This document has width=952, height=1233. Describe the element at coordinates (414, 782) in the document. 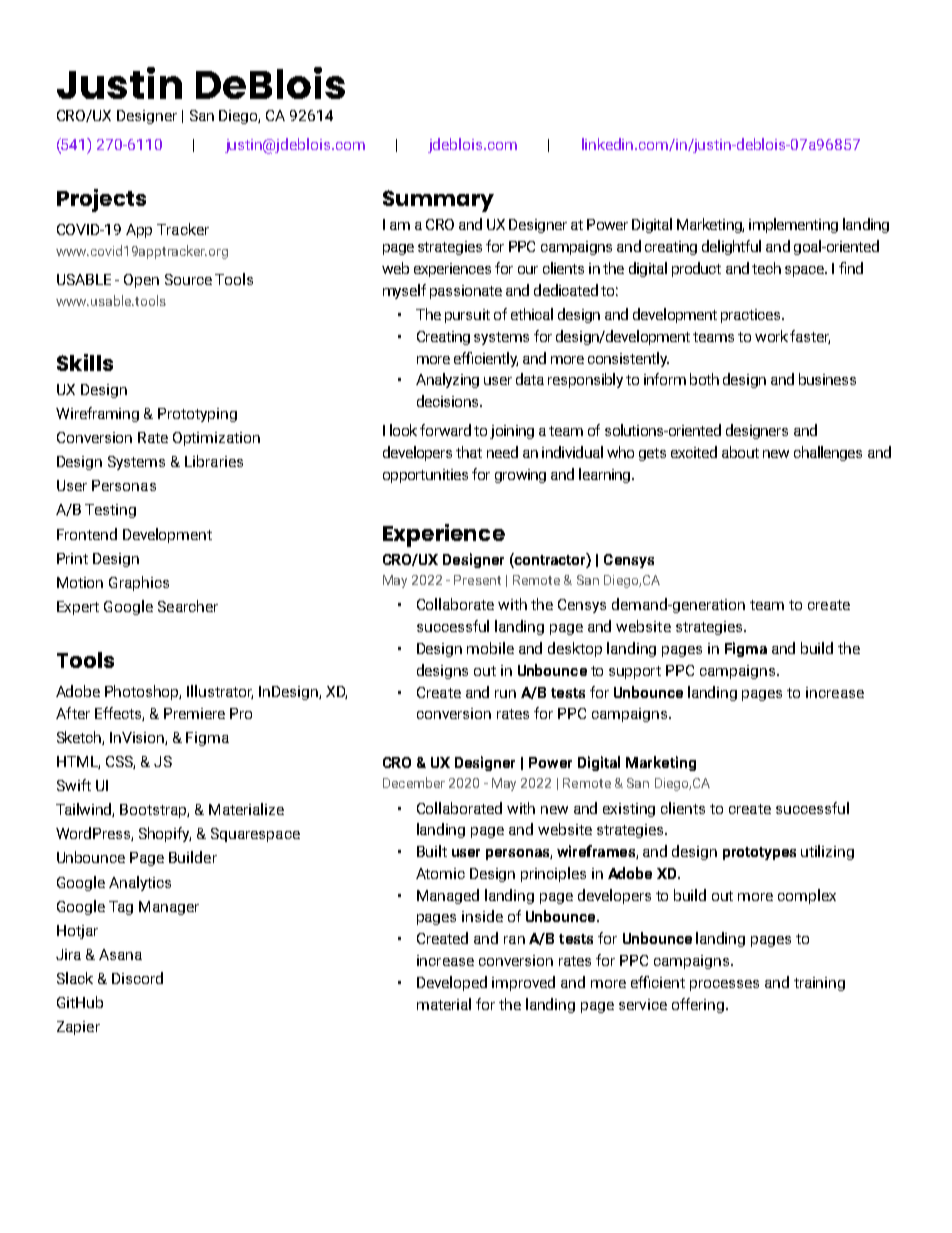

I see `December` at that location.
